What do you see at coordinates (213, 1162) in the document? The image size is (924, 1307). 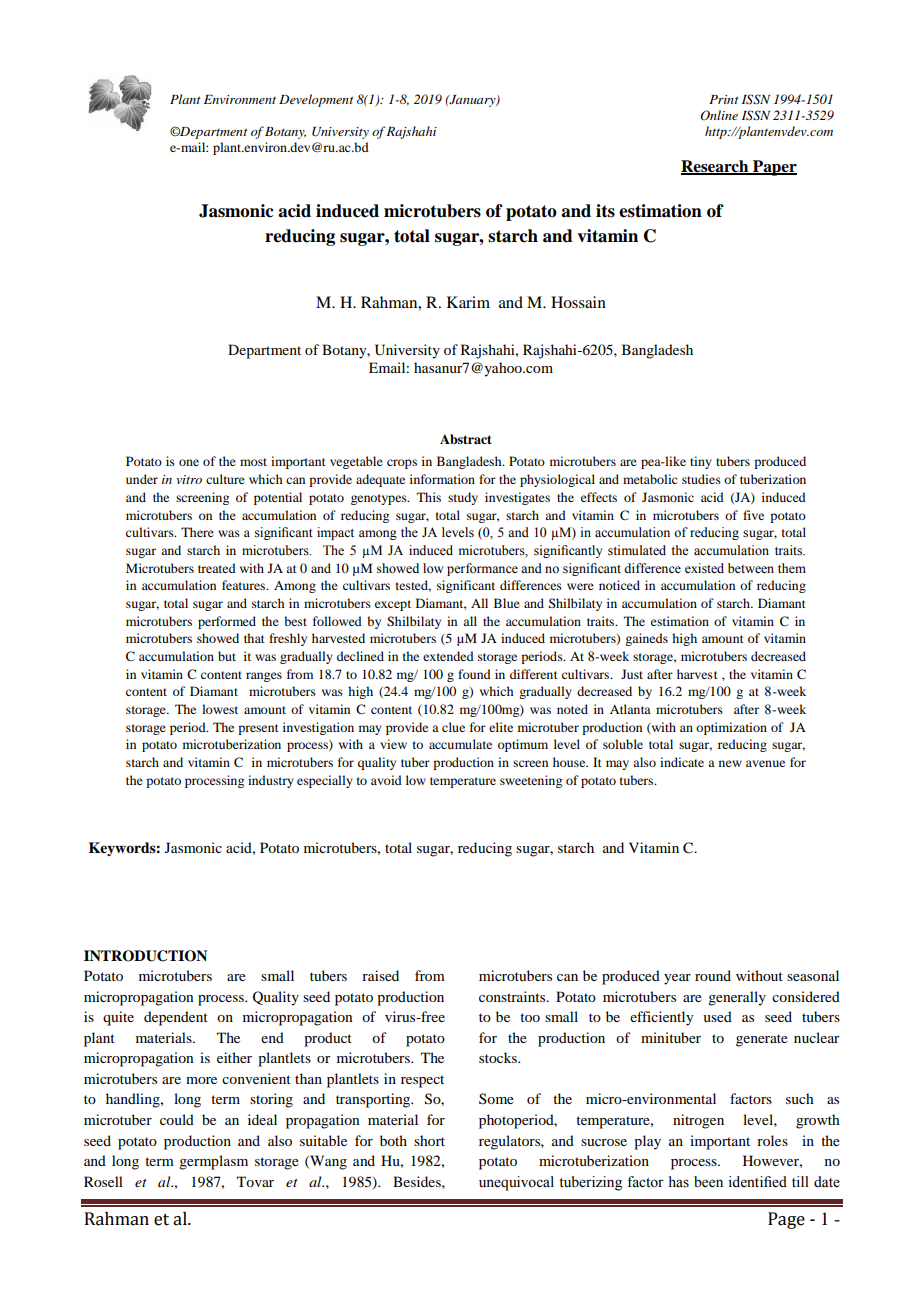 I see `germplasm` at bounding box center [213, 1162].
